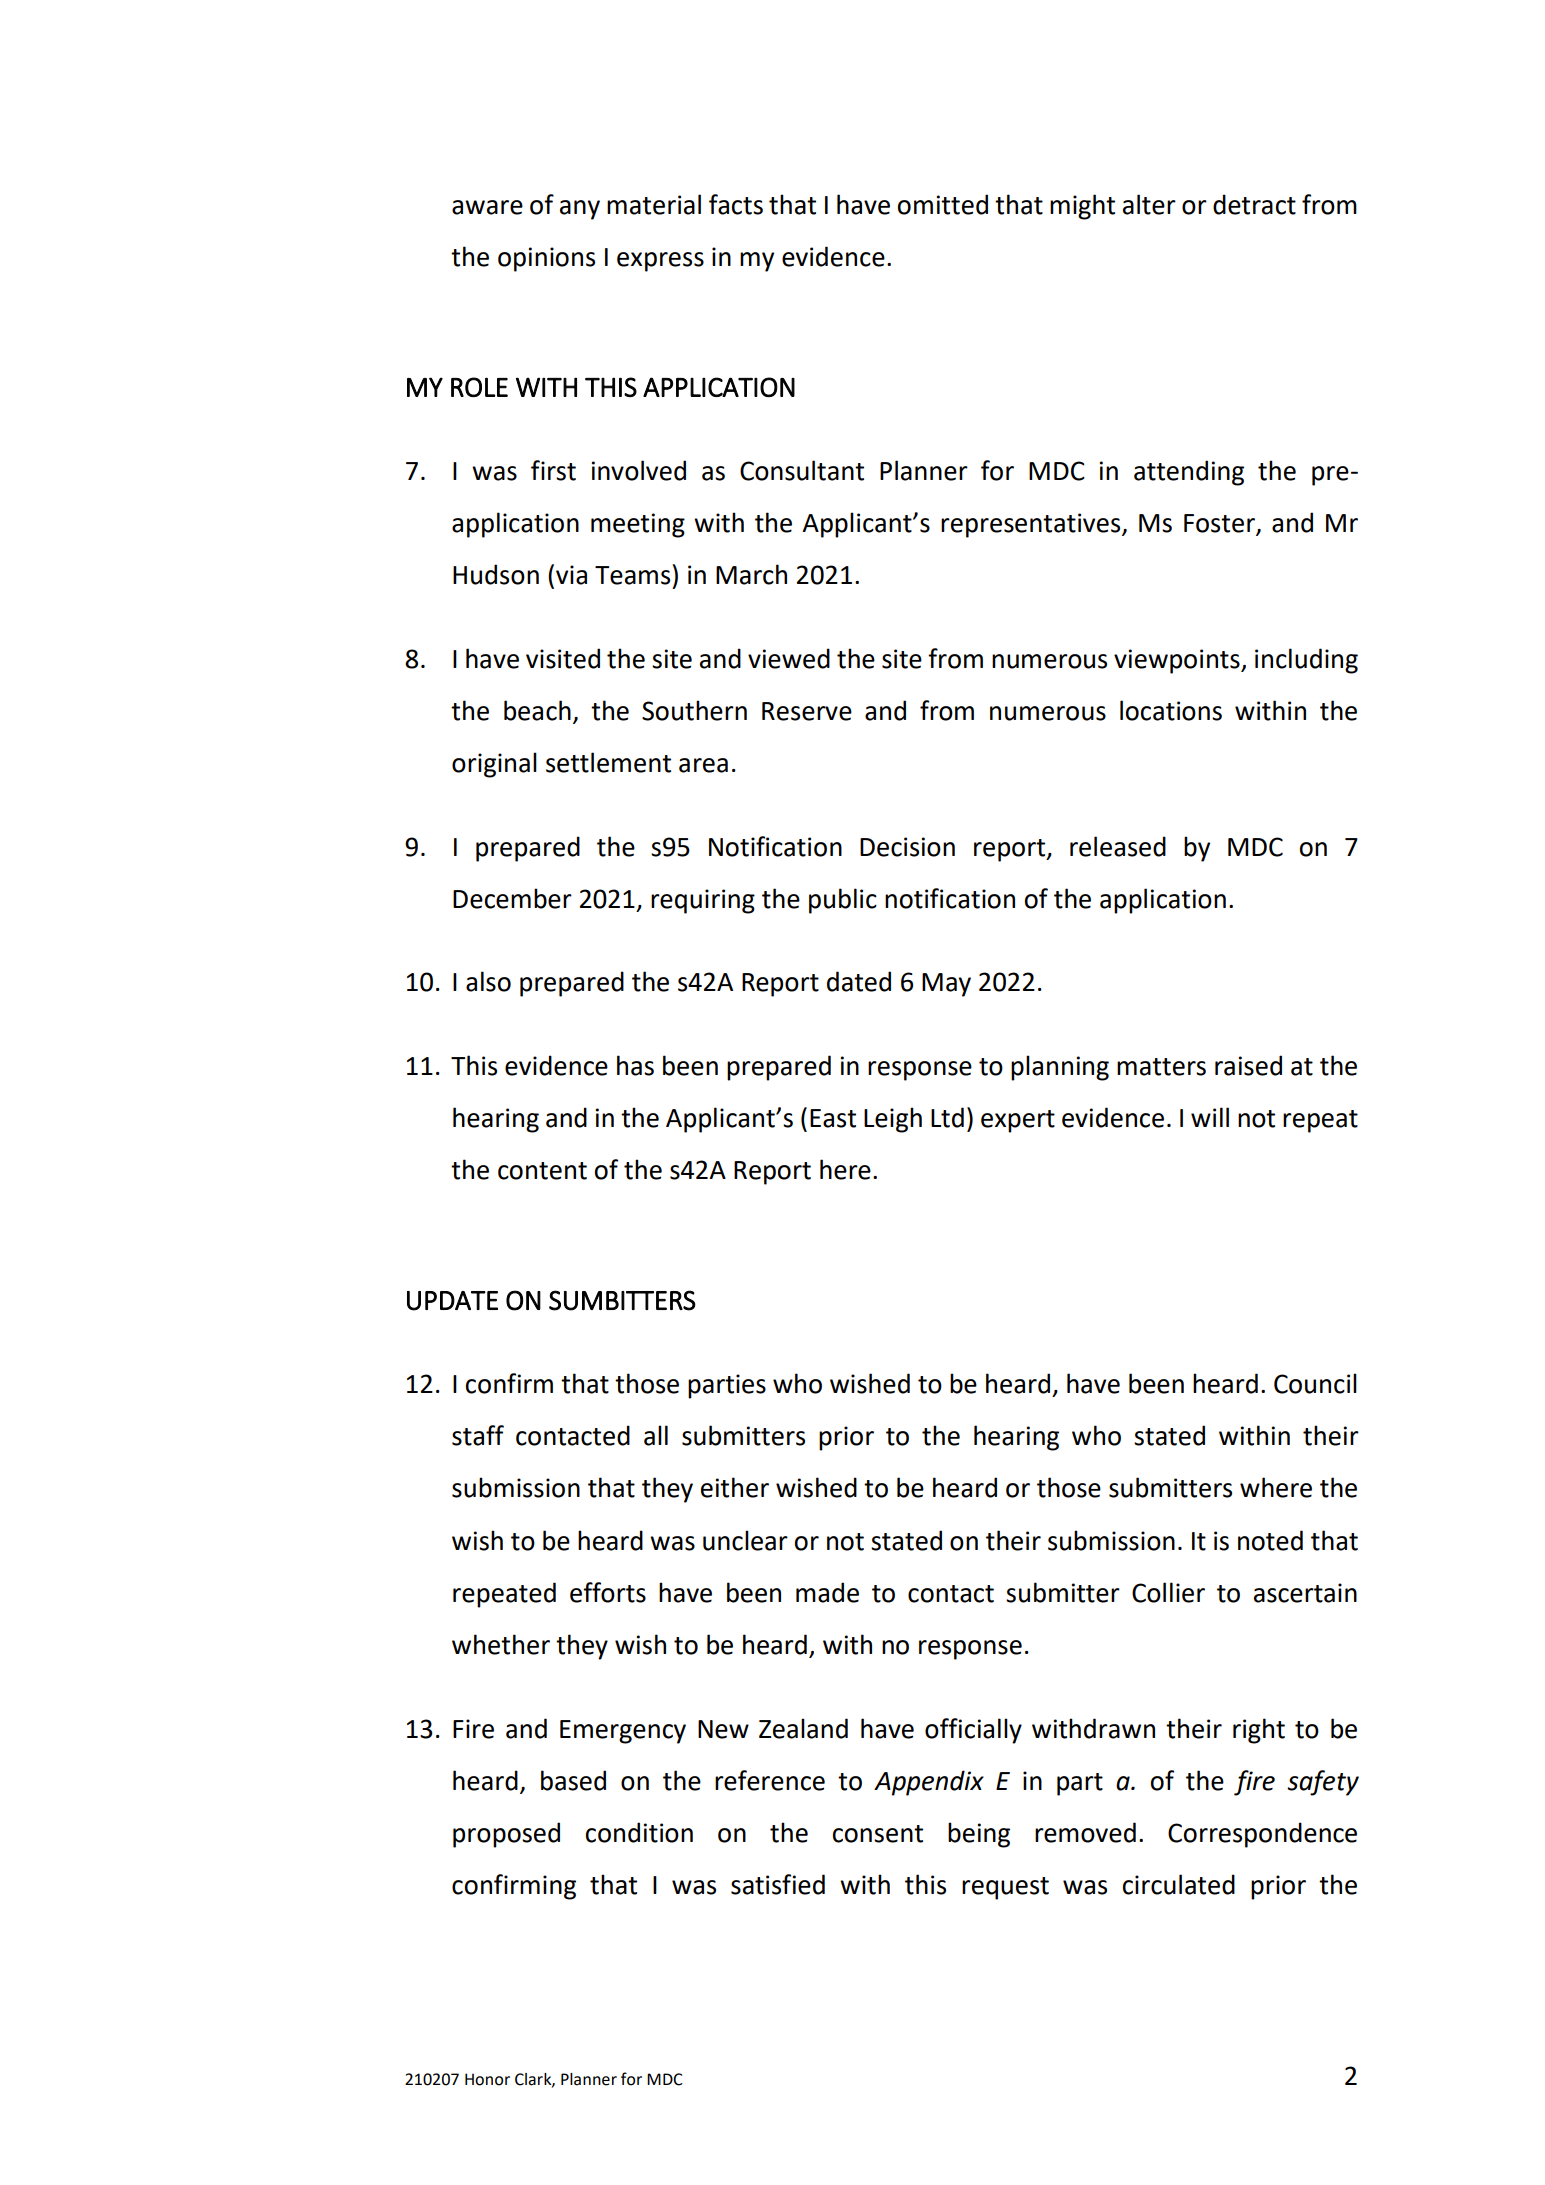 The width and height of the screenshot is (1545, 2185). What do you see at coordinates (943, 204) in the screenshot?
I see `omitted` at bounding box center [943, 204].
